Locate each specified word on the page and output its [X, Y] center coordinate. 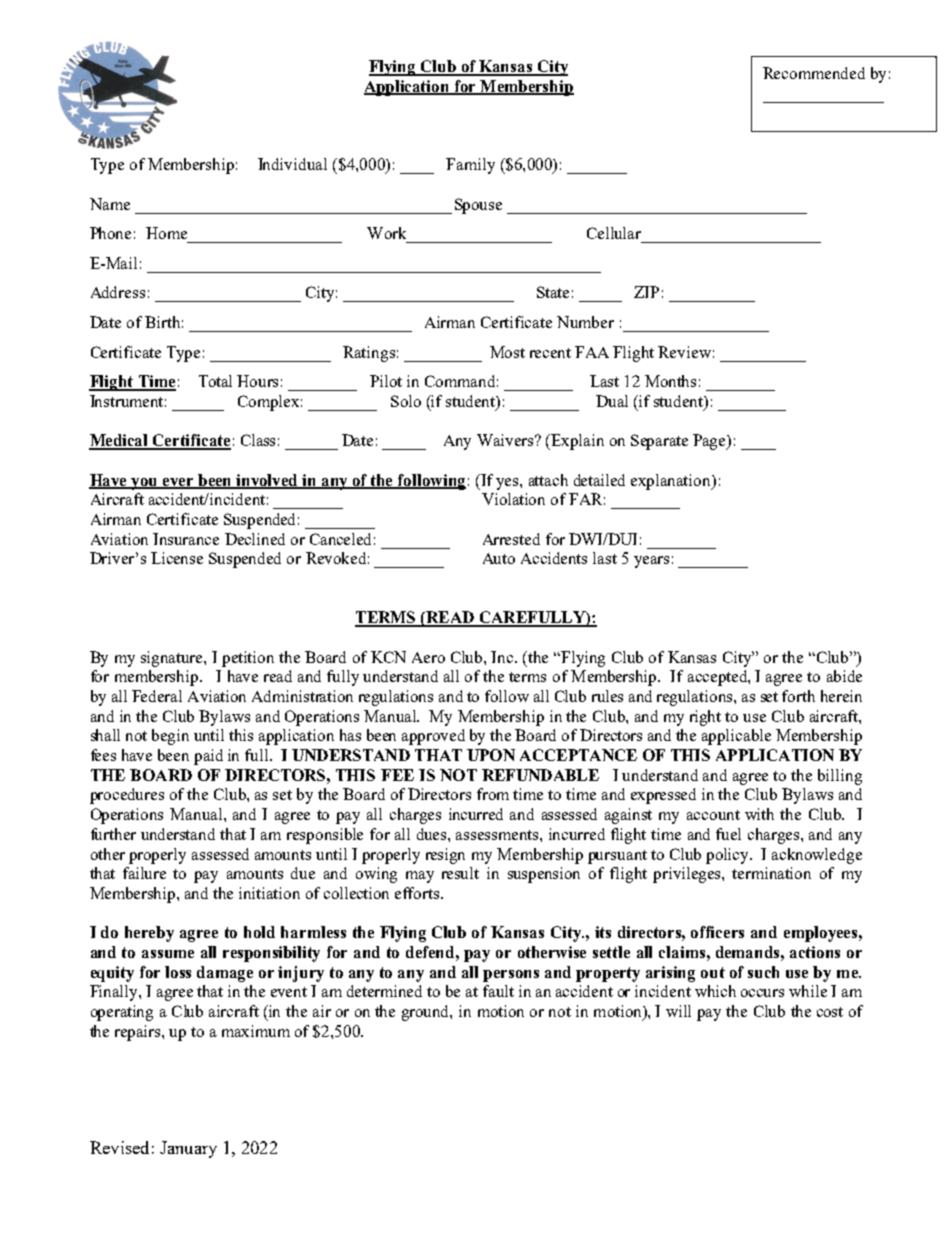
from [493, 794]
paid [208, 757]
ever [179, 483]
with [759, 814]
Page [711, 442]
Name [110, 204]
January [188, 1149]
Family [470, 166]
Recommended [814, 73]
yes [508, 484]
